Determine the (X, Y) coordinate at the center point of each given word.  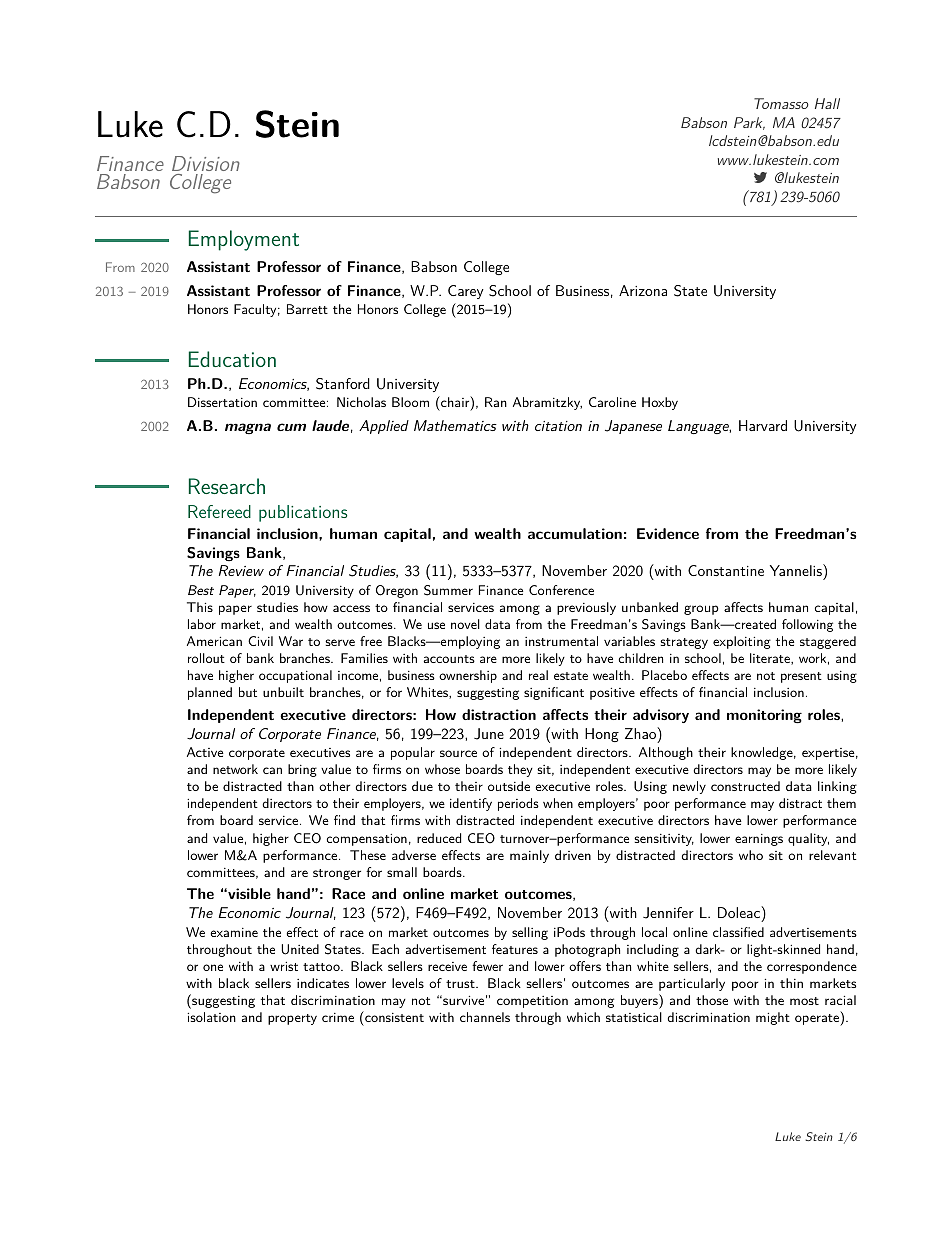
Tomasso (781, 103)
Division (206, 163)
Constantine (726, 570)
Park (749, 123)
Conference (561, 590)
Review (241, 570)
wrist (284, 966)
